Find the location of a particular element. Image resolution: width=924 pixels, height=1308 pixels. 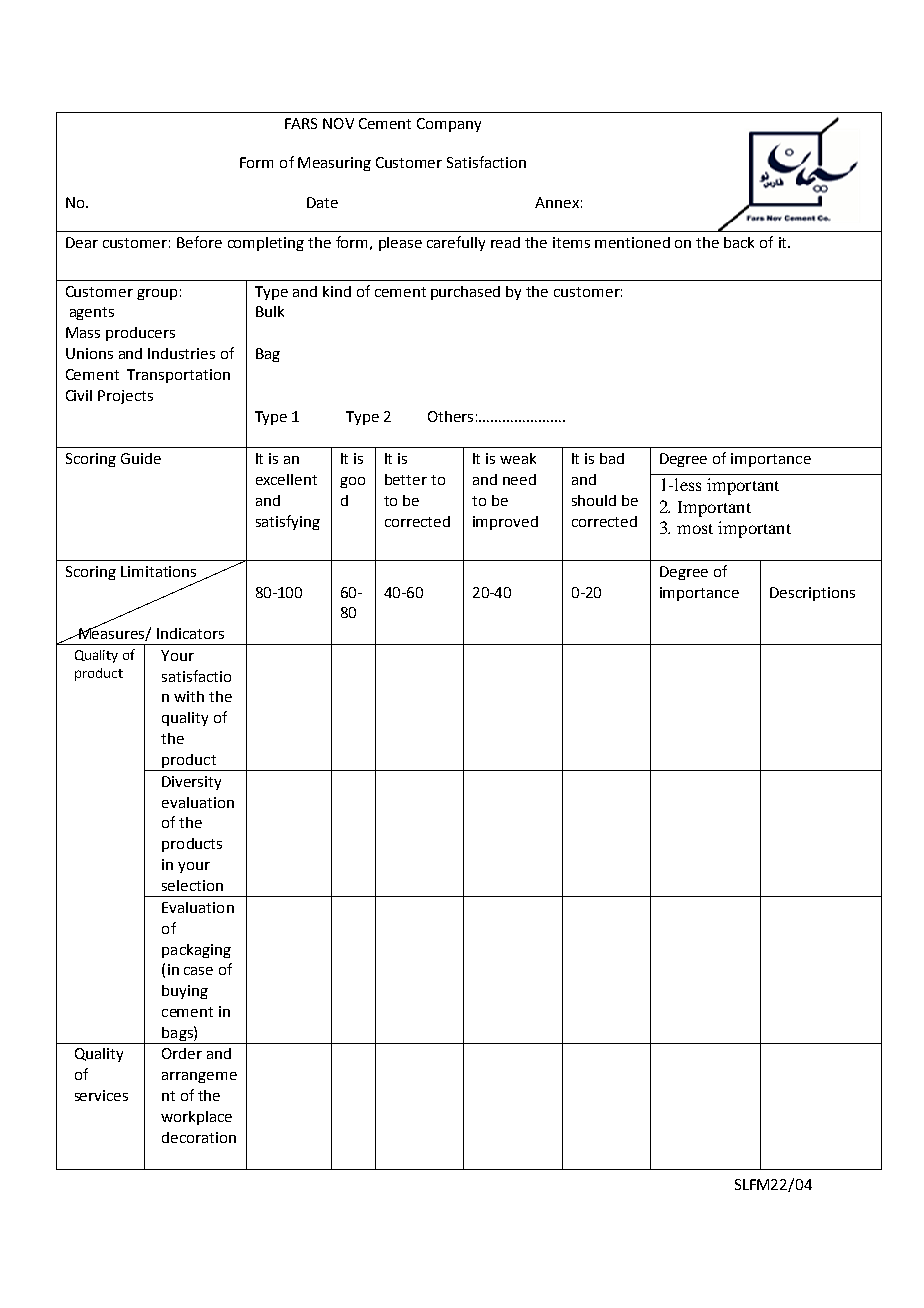

Before is located at coordinates (199, 242).
